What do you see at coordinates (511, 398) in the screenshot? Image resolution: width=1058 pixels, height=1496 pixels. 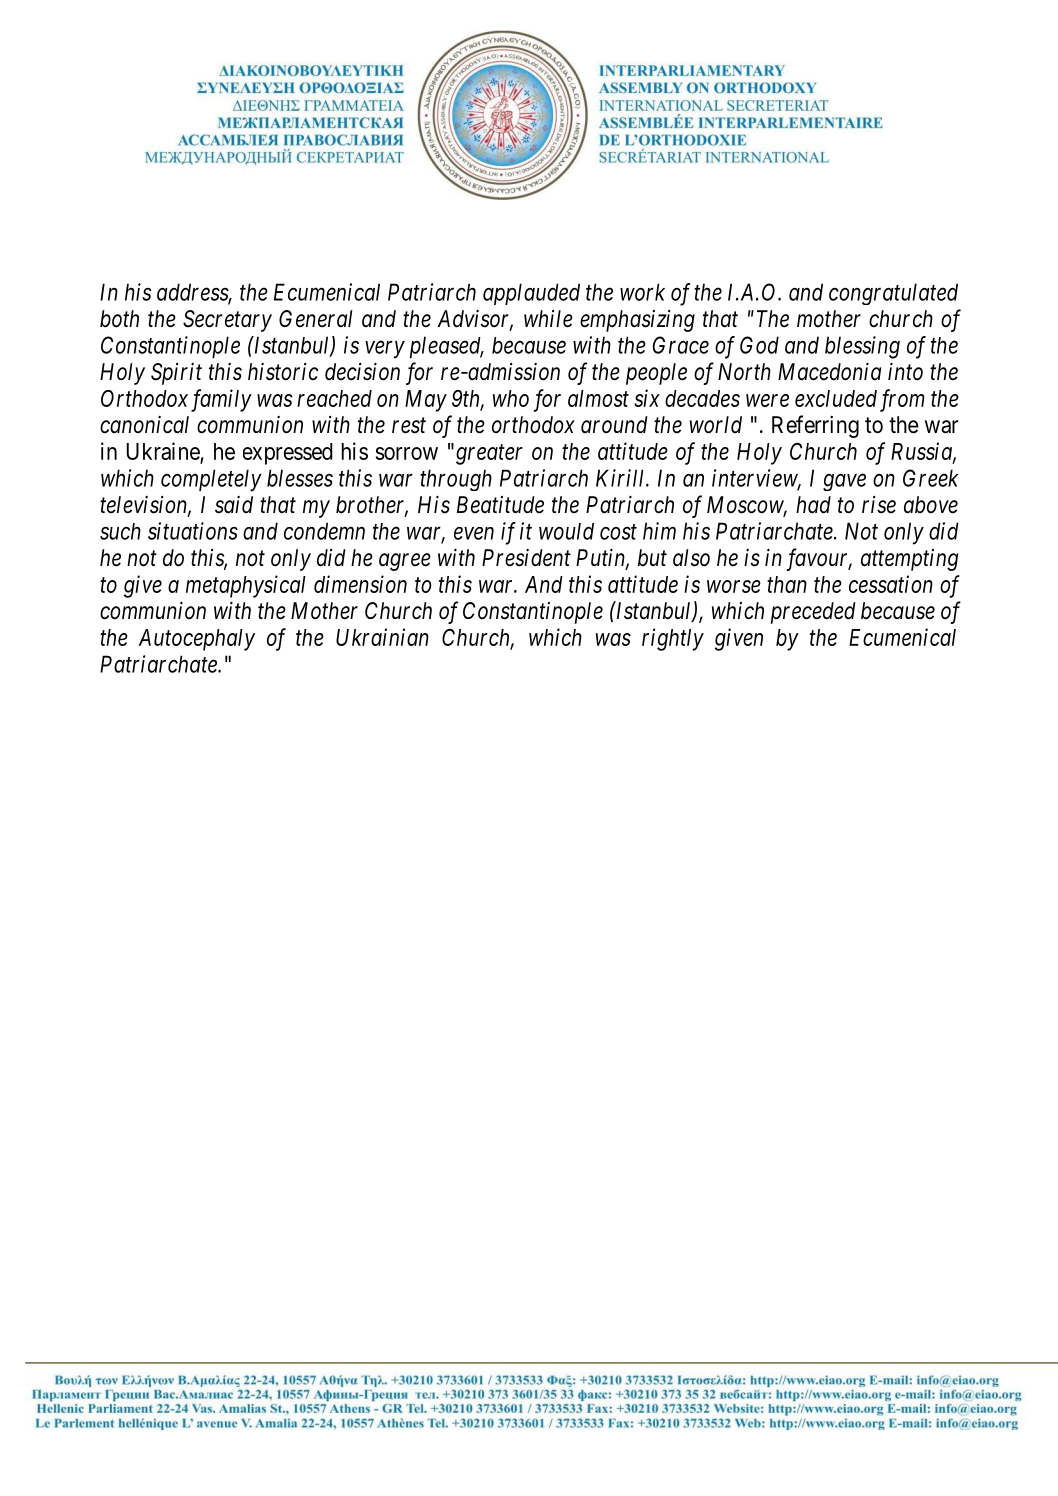 I see `who` at bounding box center [511, 398].
